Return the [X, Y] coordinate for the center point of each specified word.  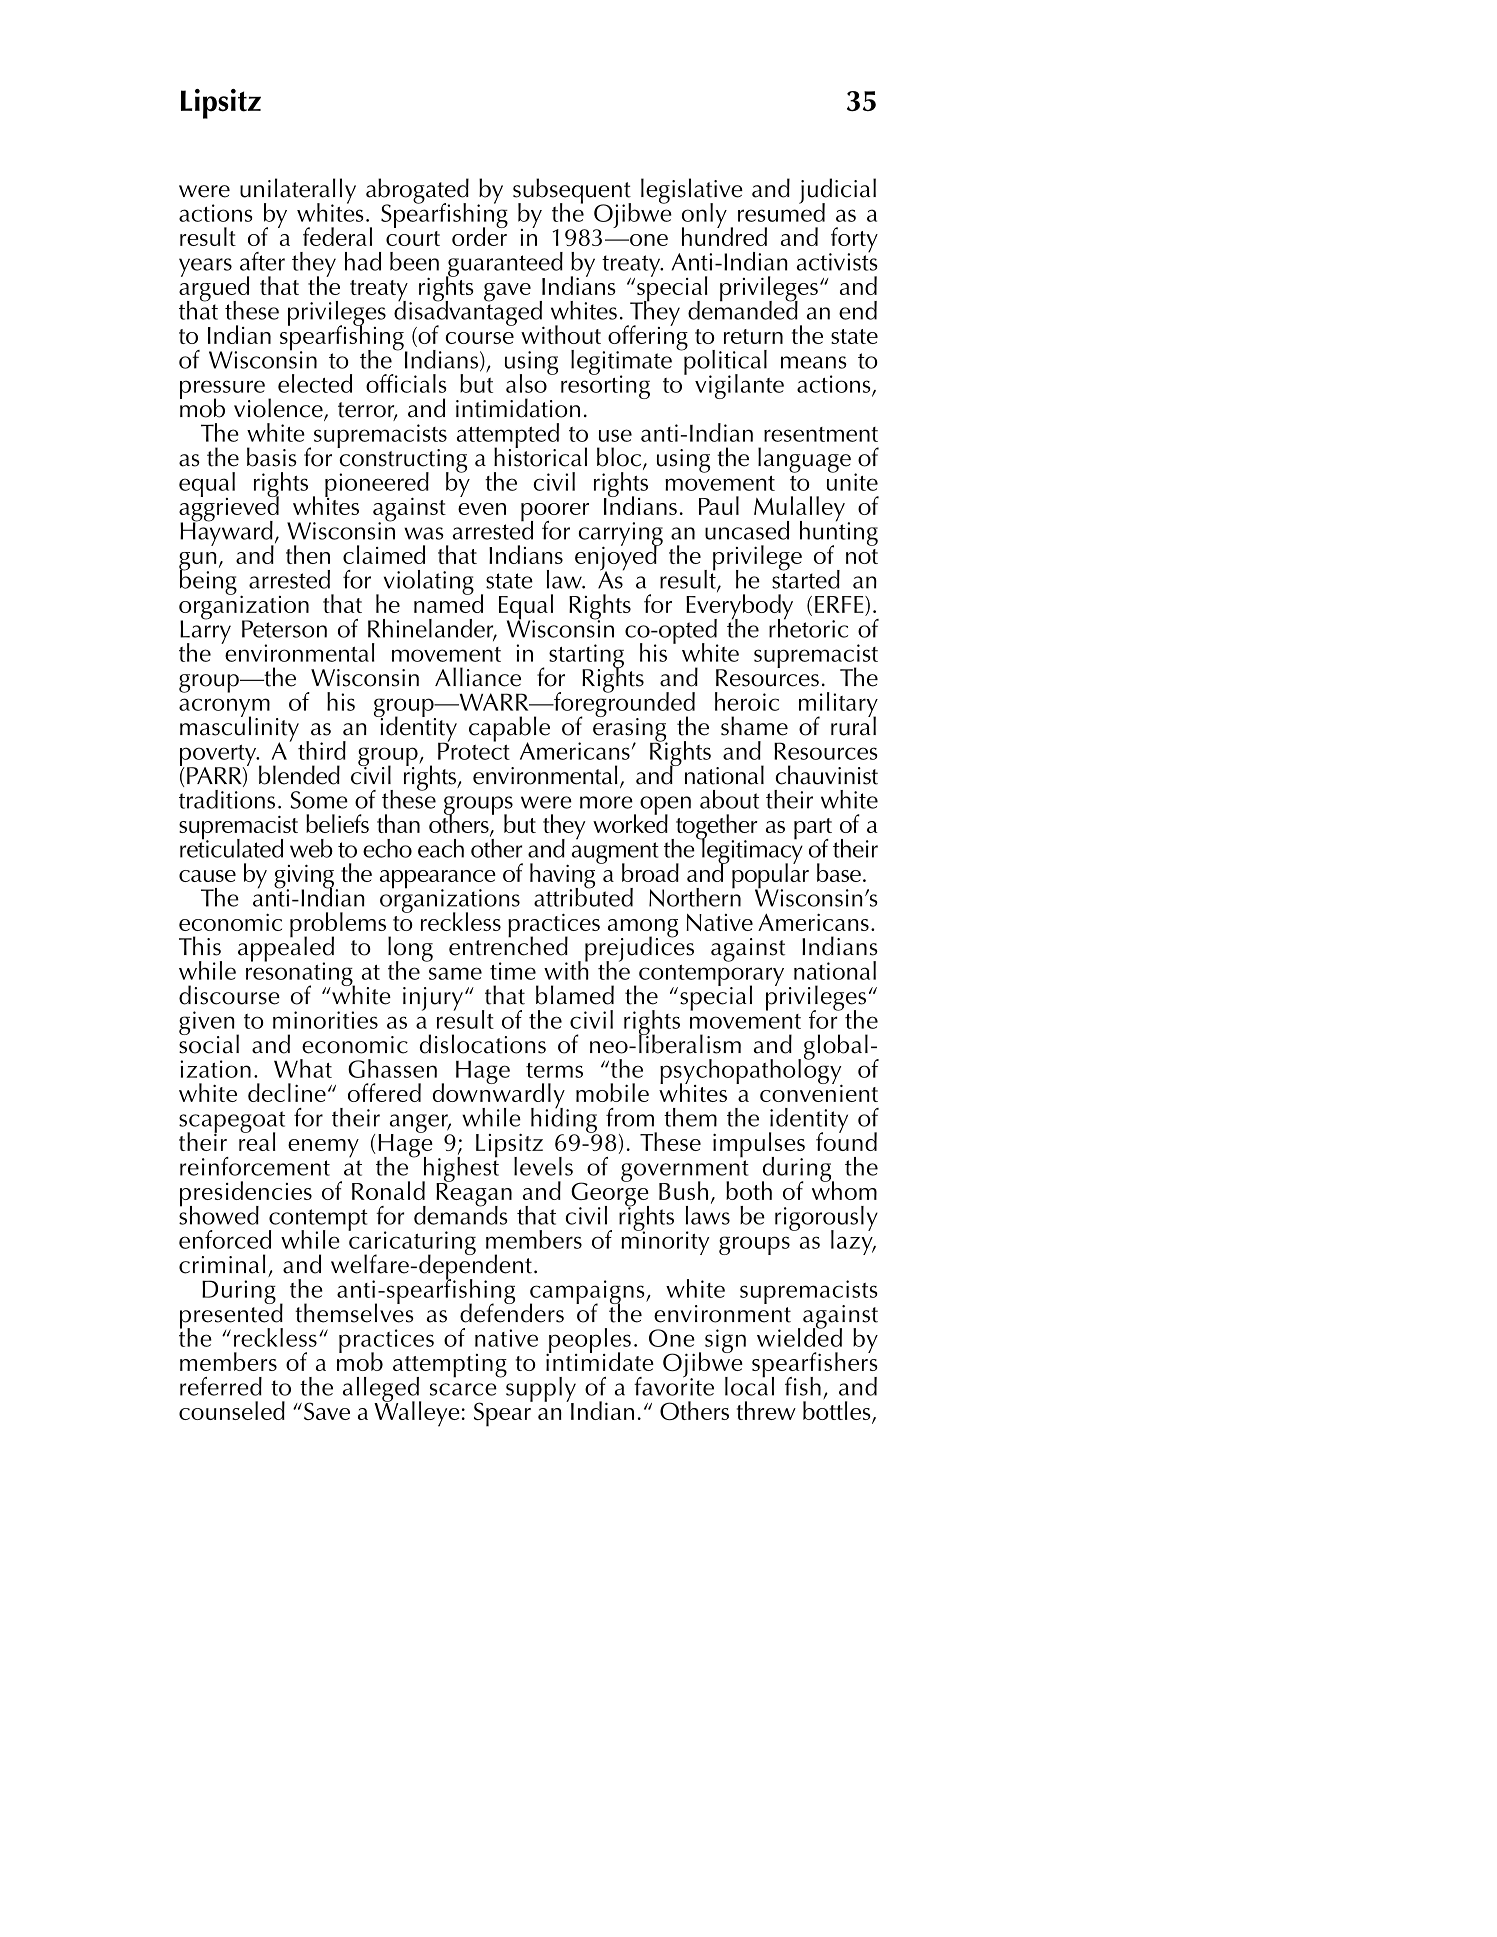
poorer [555, 513]
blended [299, 775]
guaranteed [504, 265]
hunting [839, 533]
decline [287, 1092]
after [262, 261]
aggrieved [229, 509]
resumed [781, 211]
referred [221, 1386]
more [606, 802]
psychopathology [751, 1071]
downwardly [500, 1096]
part [813, 830]
